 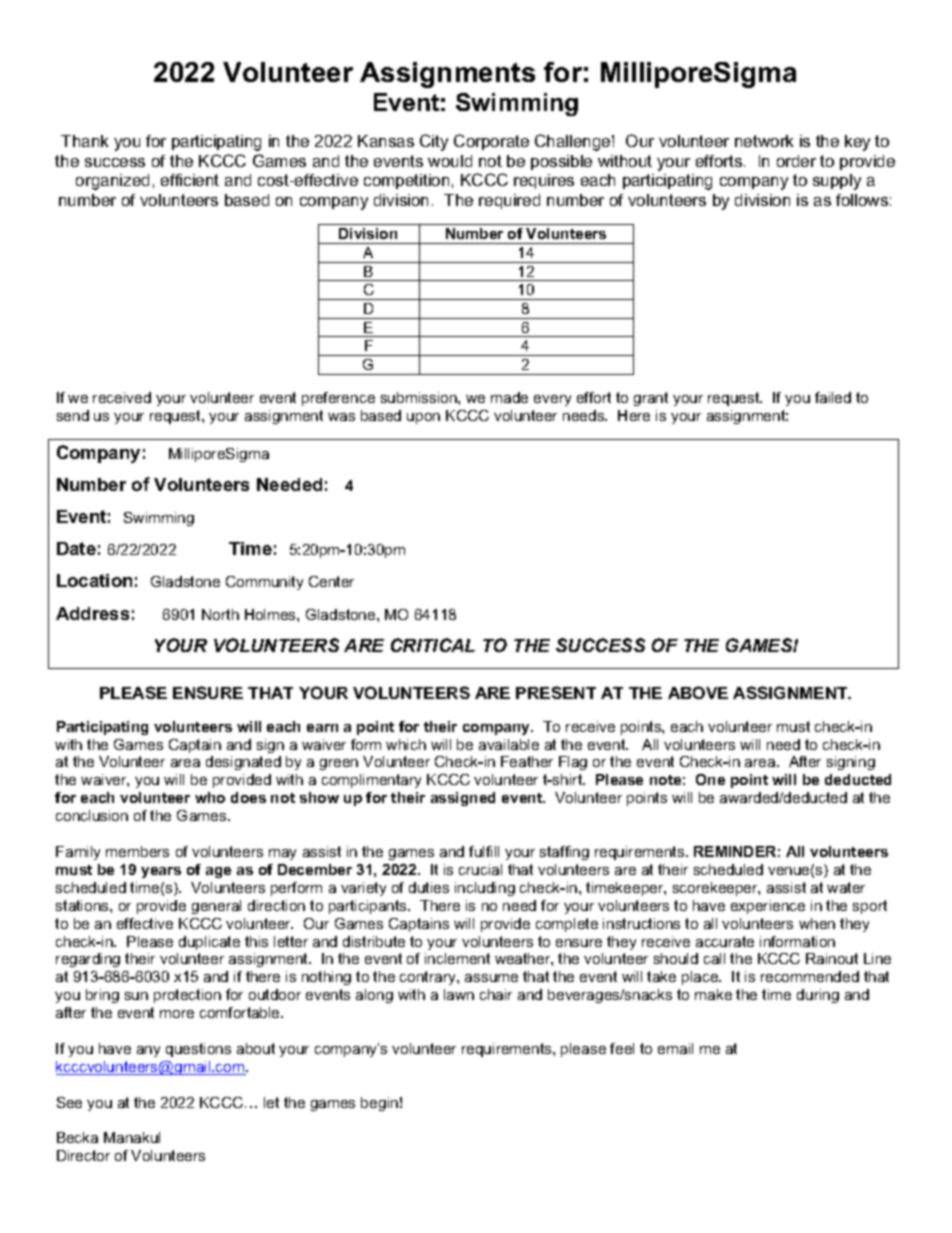 I want to click on including, so click(x=485, y=889).
